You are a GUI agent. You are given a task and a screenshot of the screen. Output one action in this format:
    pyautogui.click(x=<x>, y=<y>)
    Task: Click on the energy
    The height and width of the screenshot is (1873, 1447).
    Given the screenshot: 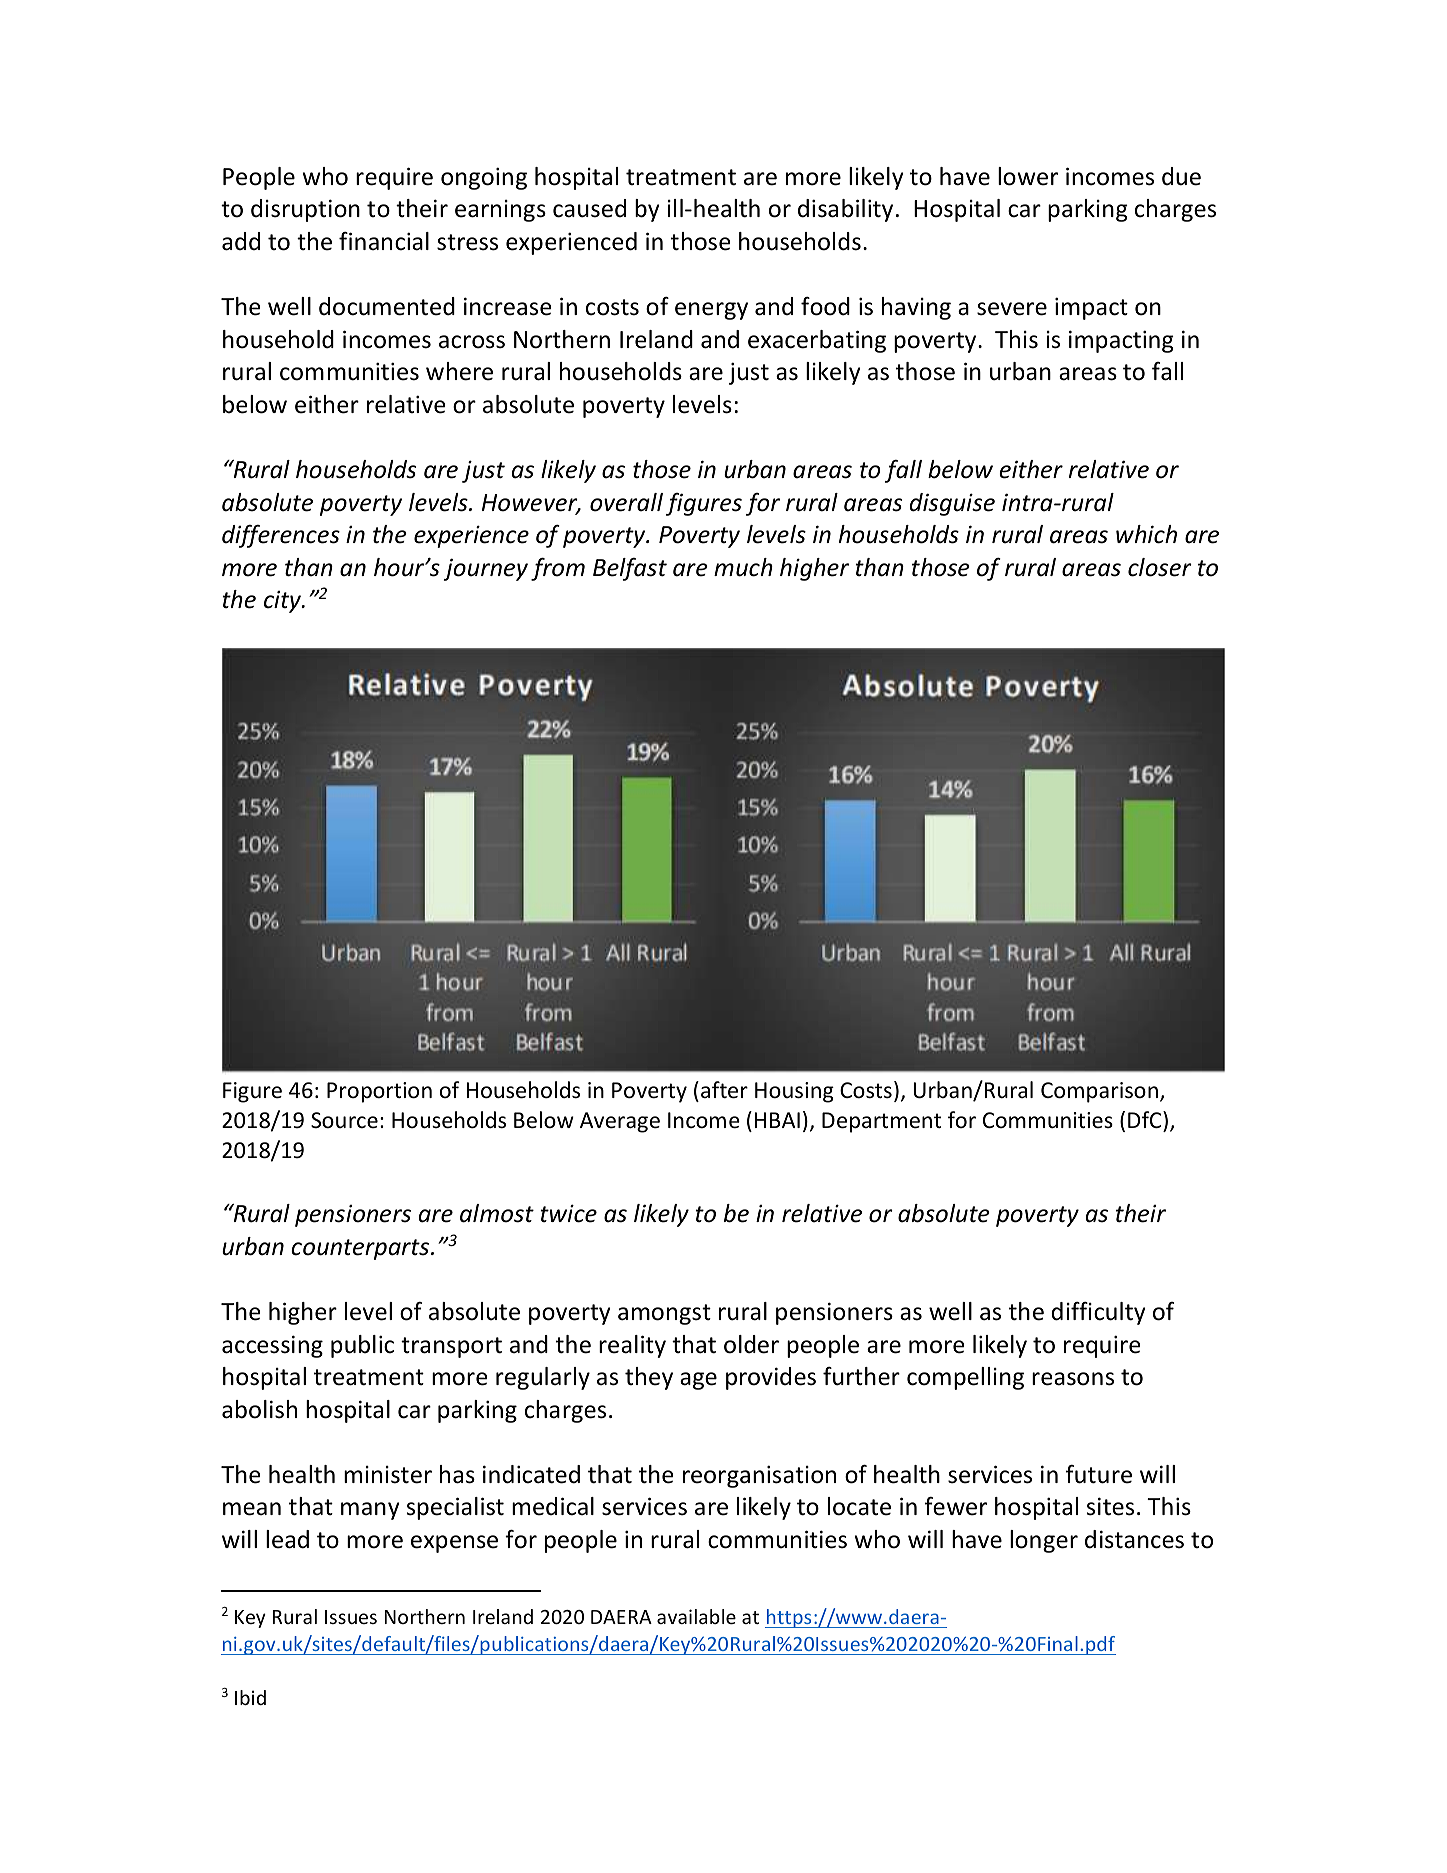 What is the action you would take?
    pyautogui.click(x=711, y=311)
